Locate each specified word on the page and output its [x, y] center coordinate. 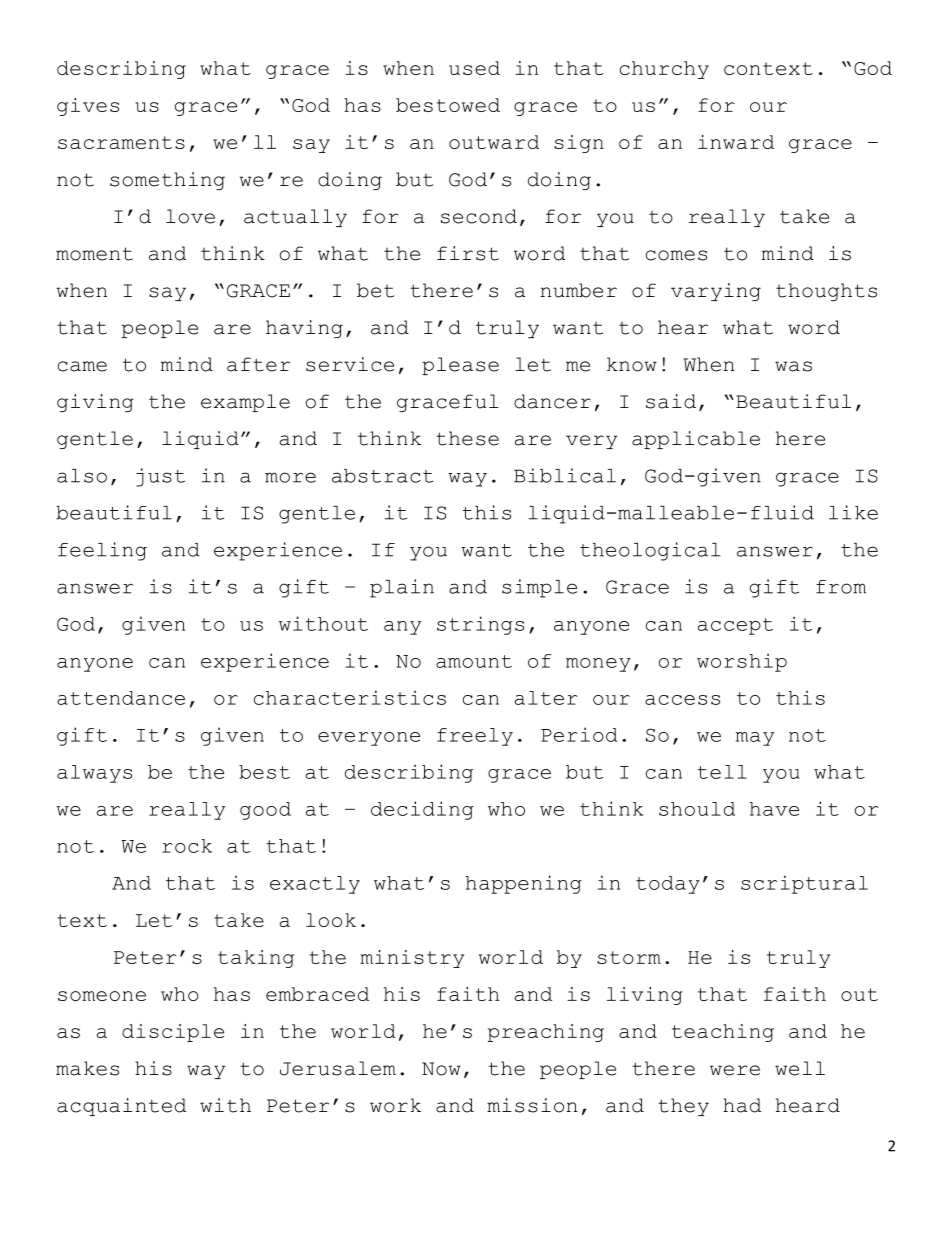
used [474, 68]
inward [736, 142]
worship [742, 662]
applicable [696, 440]
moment [94, 254]
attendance [121, 698]
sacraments [121, 142]
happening [524, 884]
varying [716, 292]
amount [474, 661]
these [467, 438]
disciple [173, 1033]
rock [187, 846]
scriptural [804, 884]
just [160, 477]
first [468, 253]
